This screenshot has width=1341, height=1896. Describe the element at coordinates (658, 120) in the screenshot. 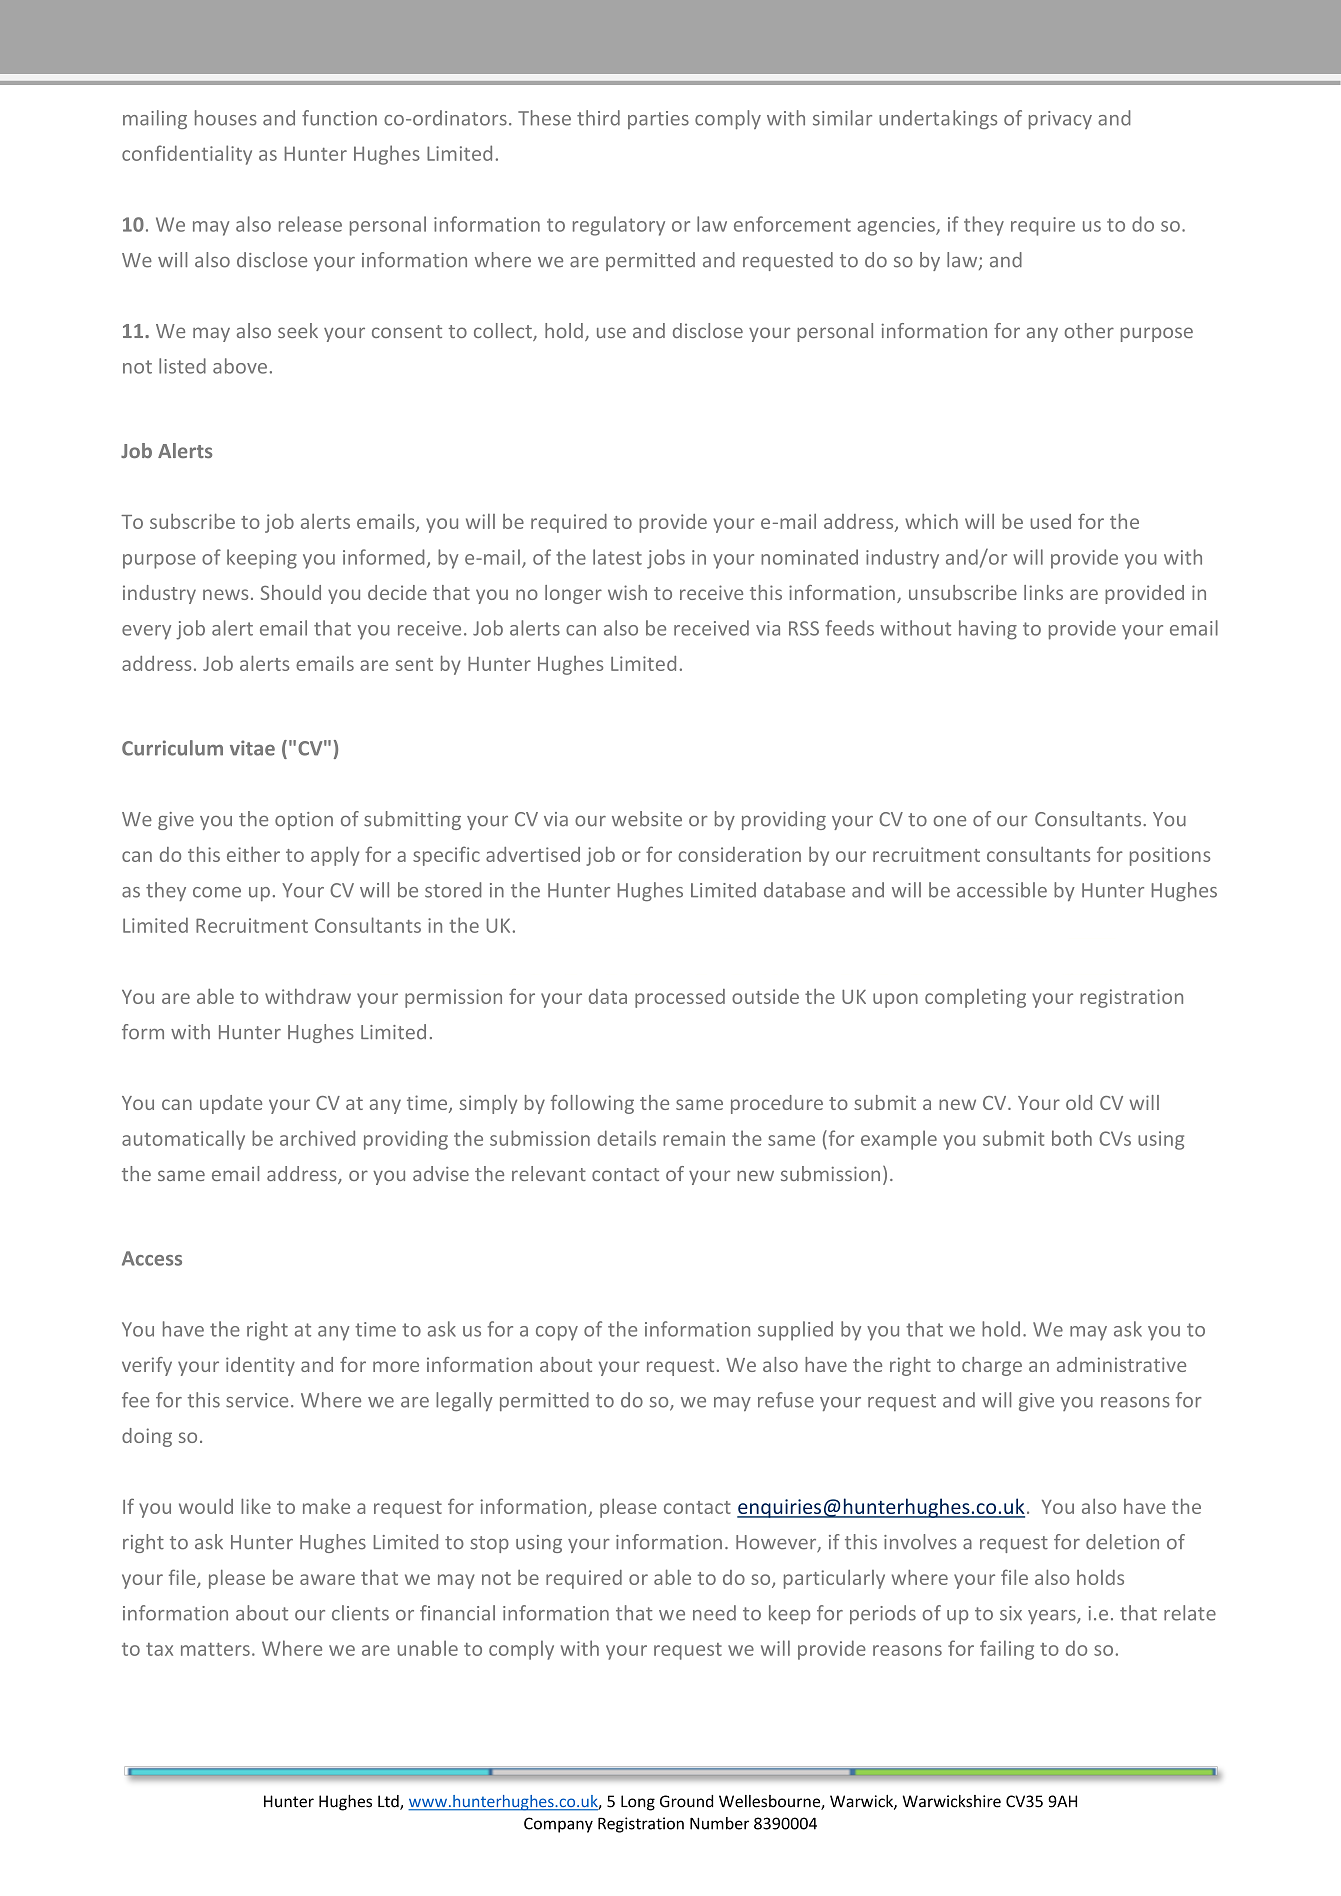

I see `parties` at that location.
